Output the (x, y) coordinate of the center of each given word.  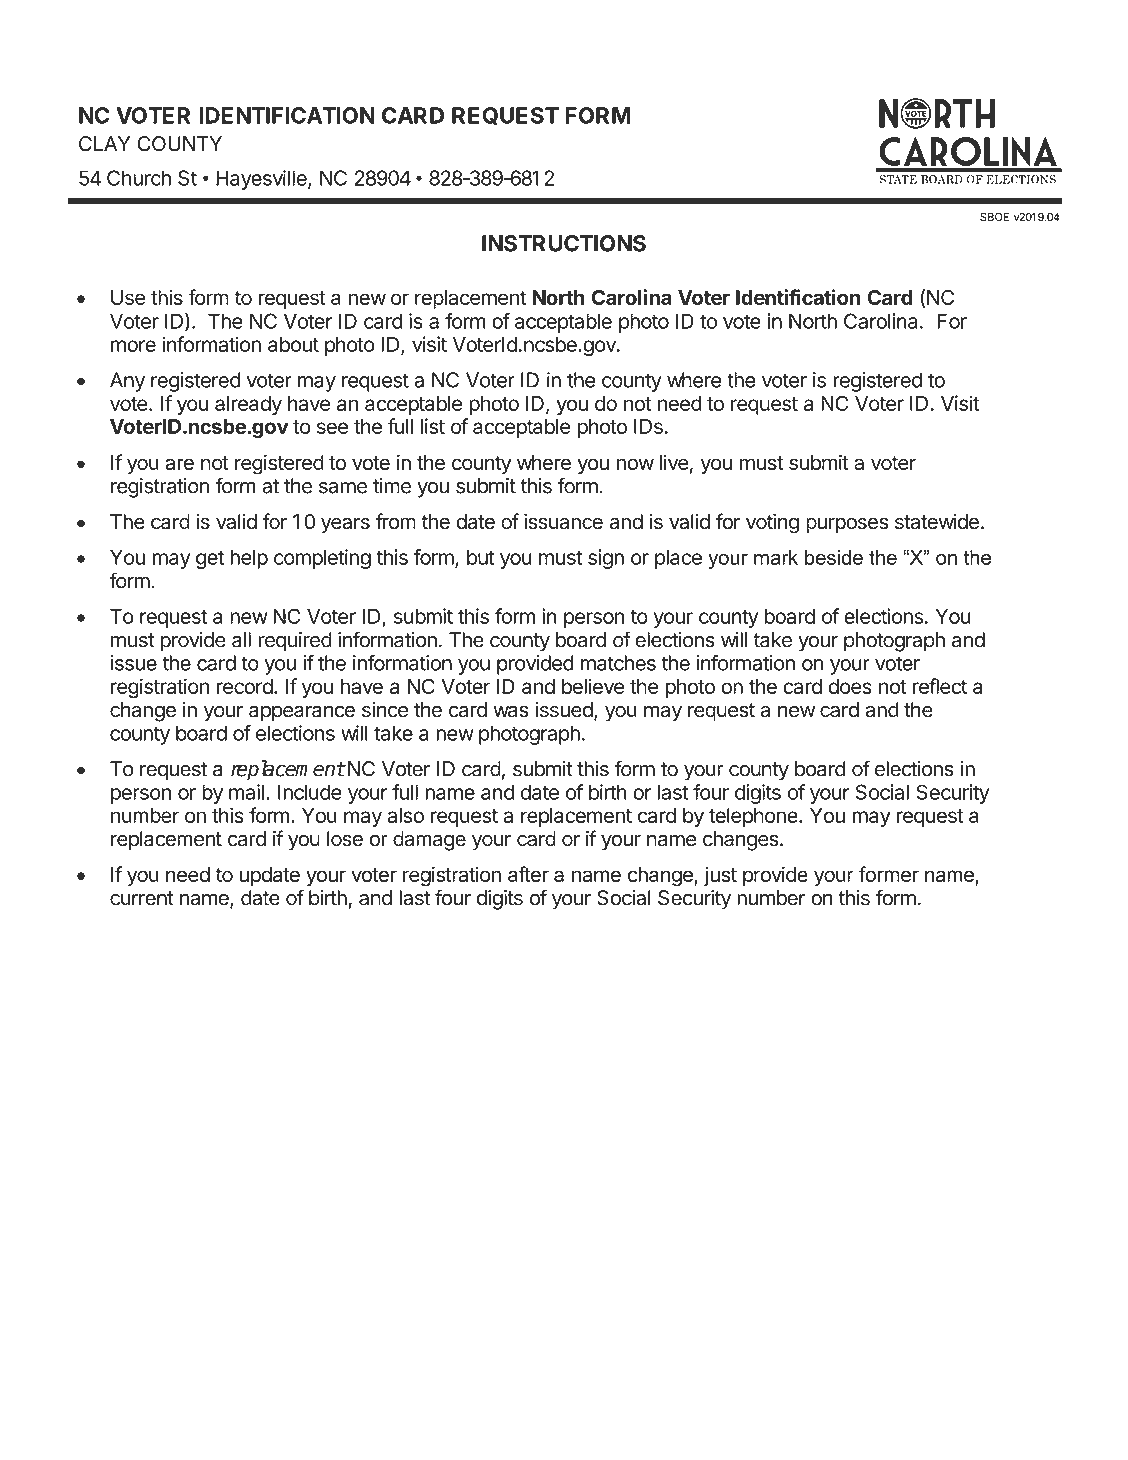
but (480, 557)
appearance (302, 714)
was (511, 712)
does (850, 686)
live (674, 462)
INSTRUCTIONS (564, 243)
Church (139, 178)
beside (834, 557)
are (179, 464)
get (210, 560)
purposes (847, 525)
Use (128, 297)
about (293, 344)
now (635, 464)
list (433, 426)
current (141, 898)
